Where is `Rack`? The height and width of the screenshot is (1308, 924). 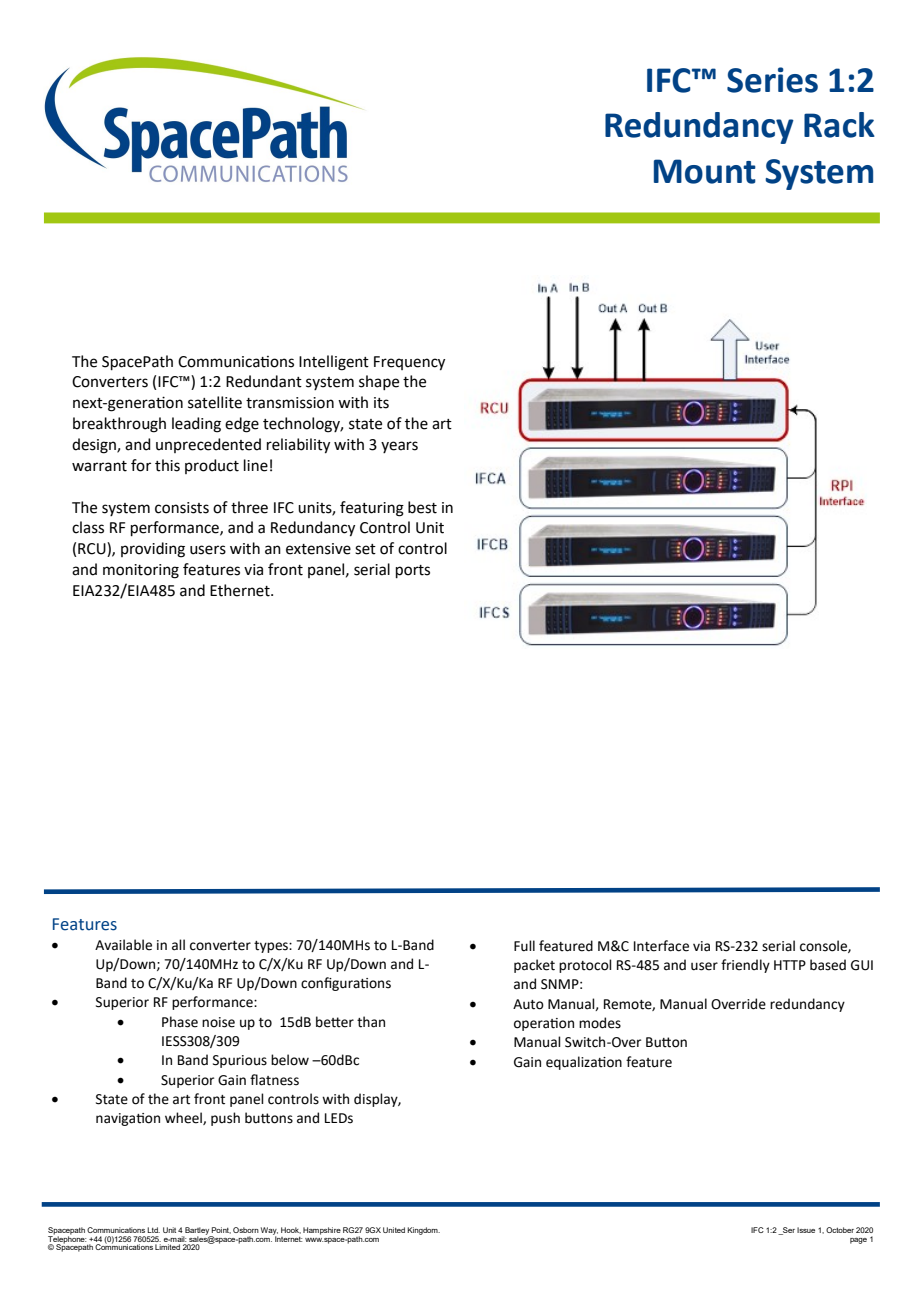
Rack is located at coordinates (839, 125).
